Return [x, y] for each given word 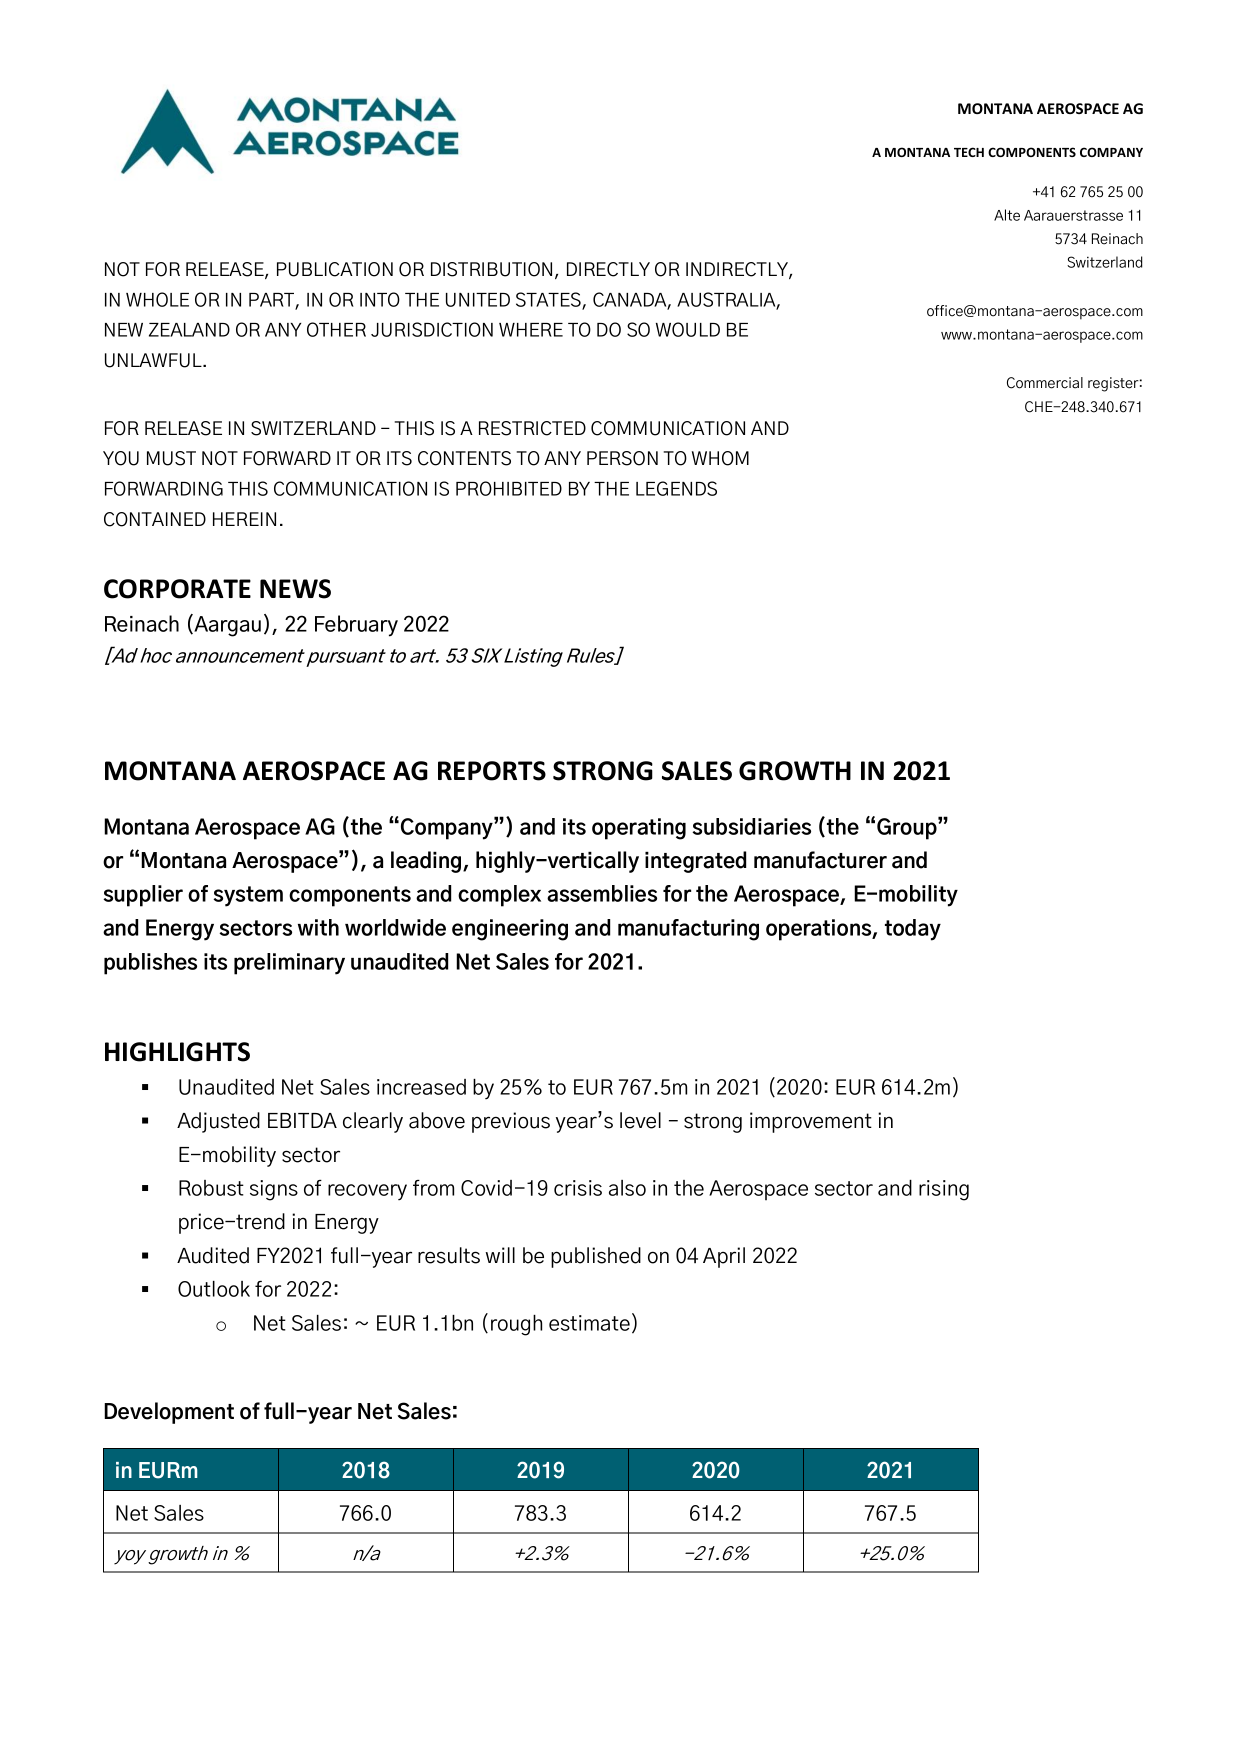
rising [944, 1190]
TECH [969, 152]
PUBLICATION [335, 269]
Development [169, 1413]
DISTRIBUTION [491, 269]
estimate [589, 1323]
